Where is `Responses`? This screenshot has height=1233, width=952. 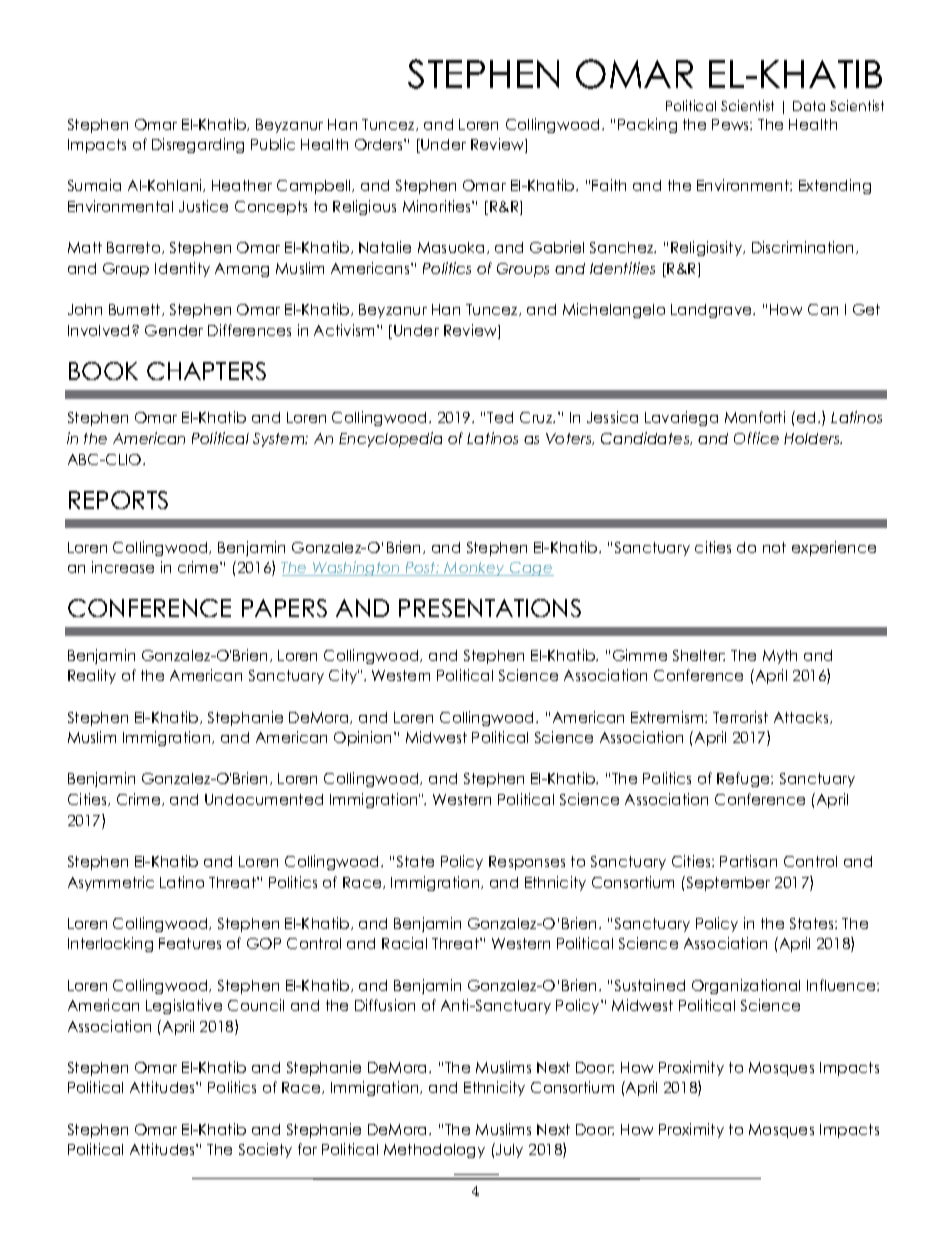
Responses is located at coordinates (527, 863).
